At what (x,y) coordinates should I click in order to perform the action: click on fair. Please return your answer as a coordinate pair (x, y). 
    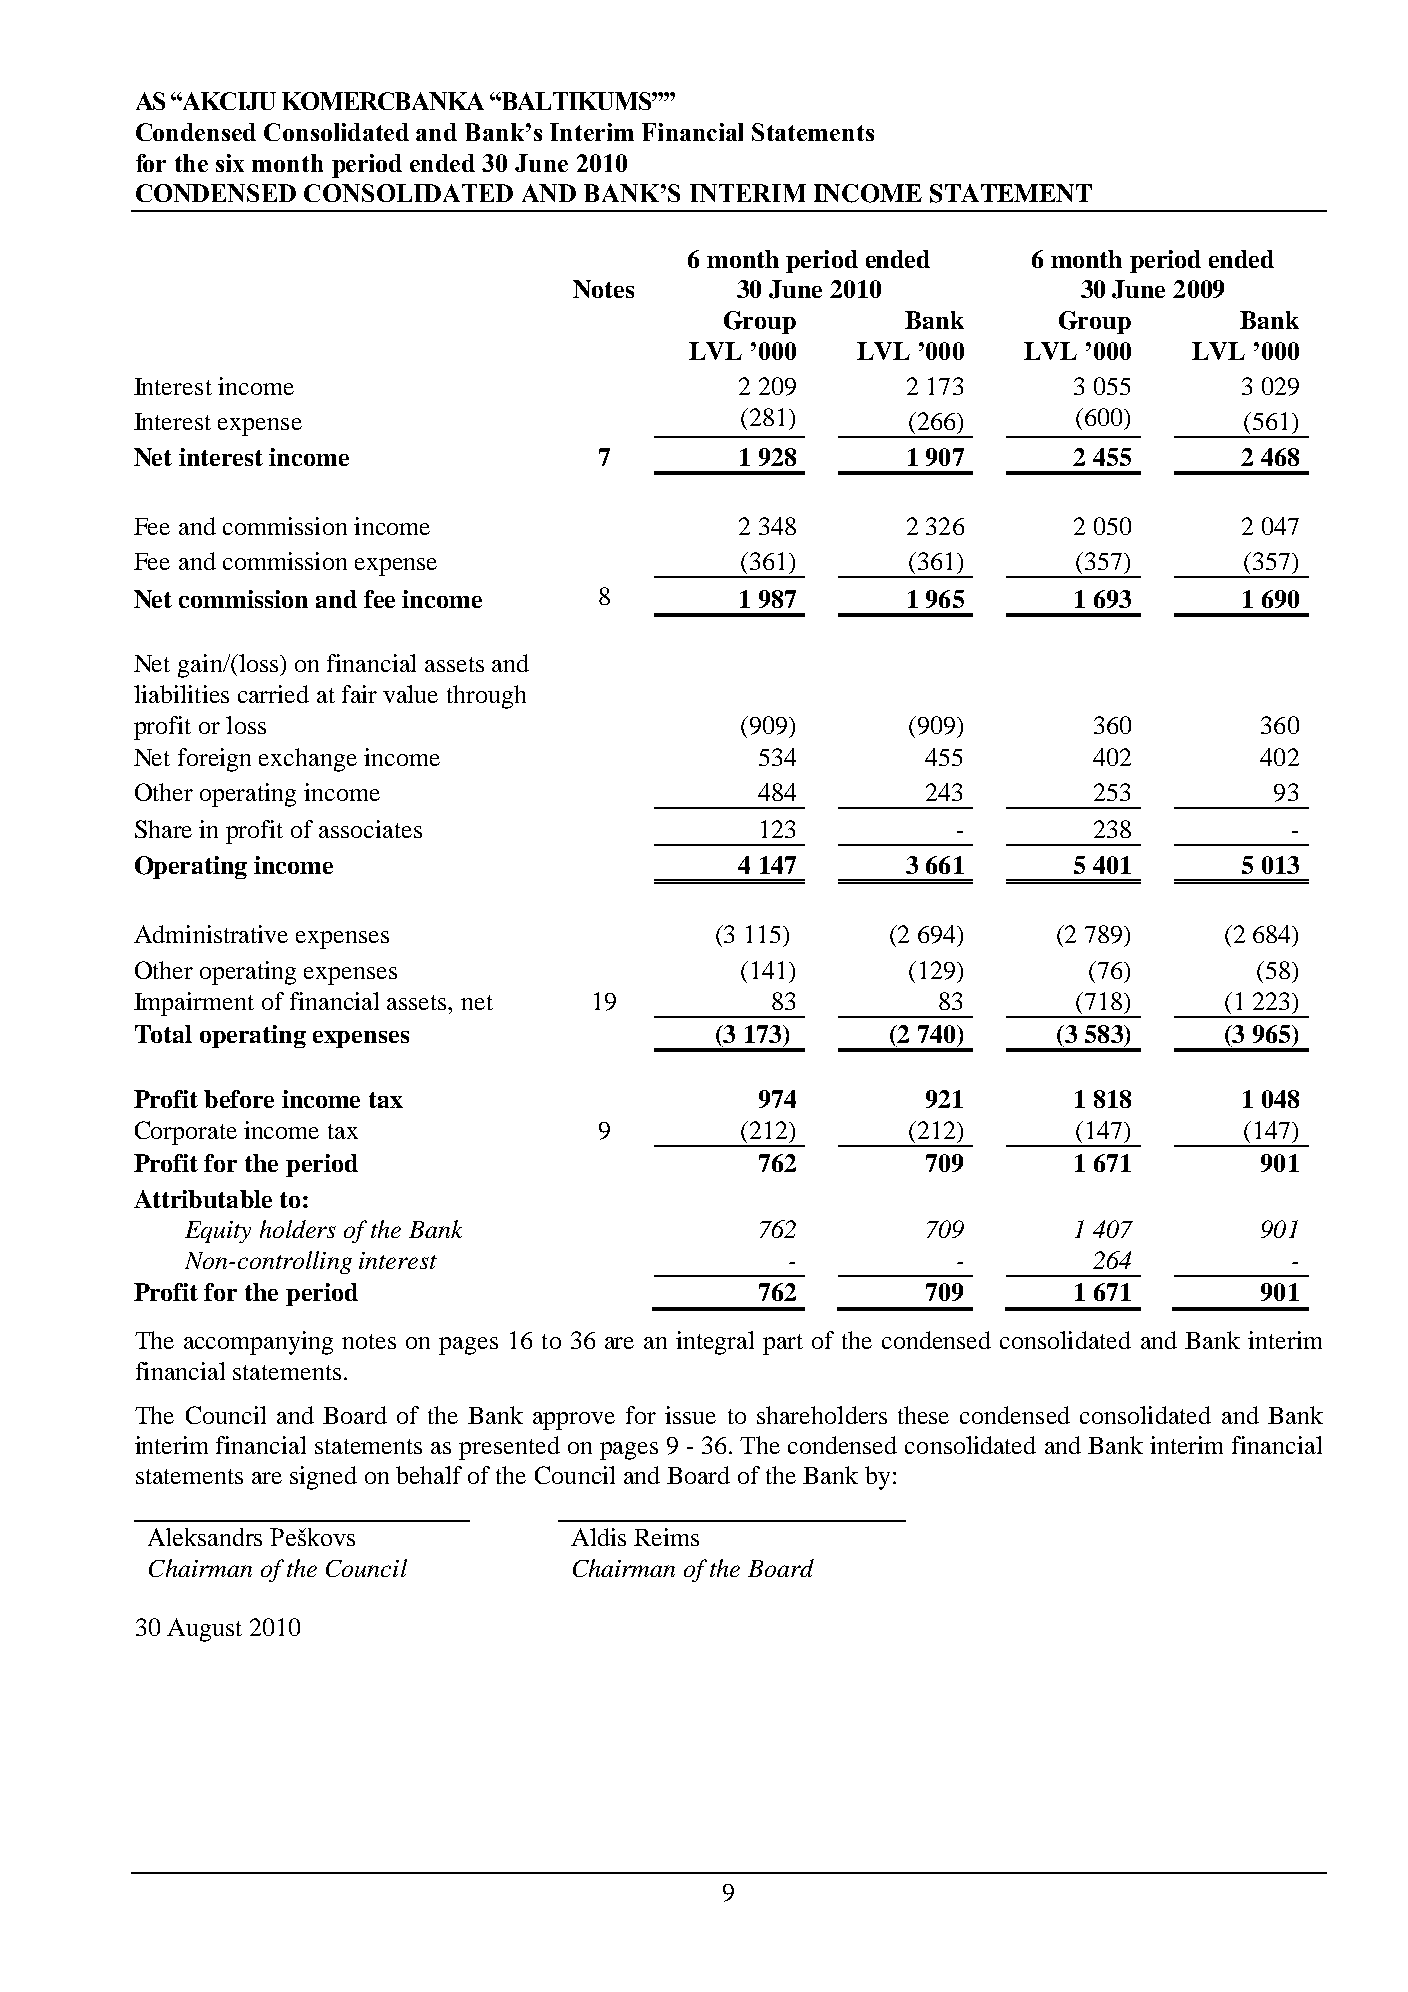
    Looking at the image, I should click on (359, 694).
